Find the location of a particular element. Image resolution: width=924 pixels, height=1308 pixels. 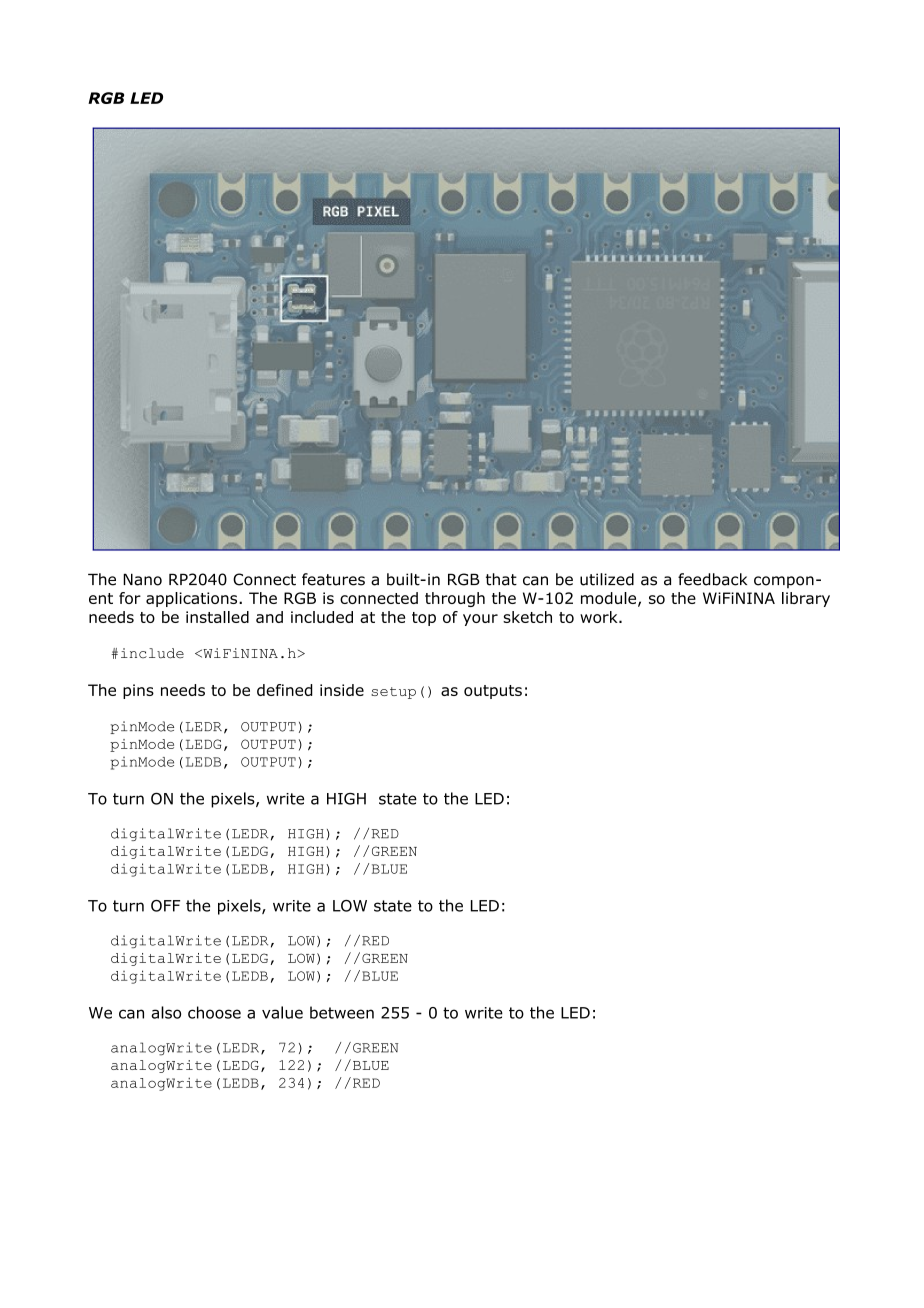

your is located at coordinates (480, 620).
